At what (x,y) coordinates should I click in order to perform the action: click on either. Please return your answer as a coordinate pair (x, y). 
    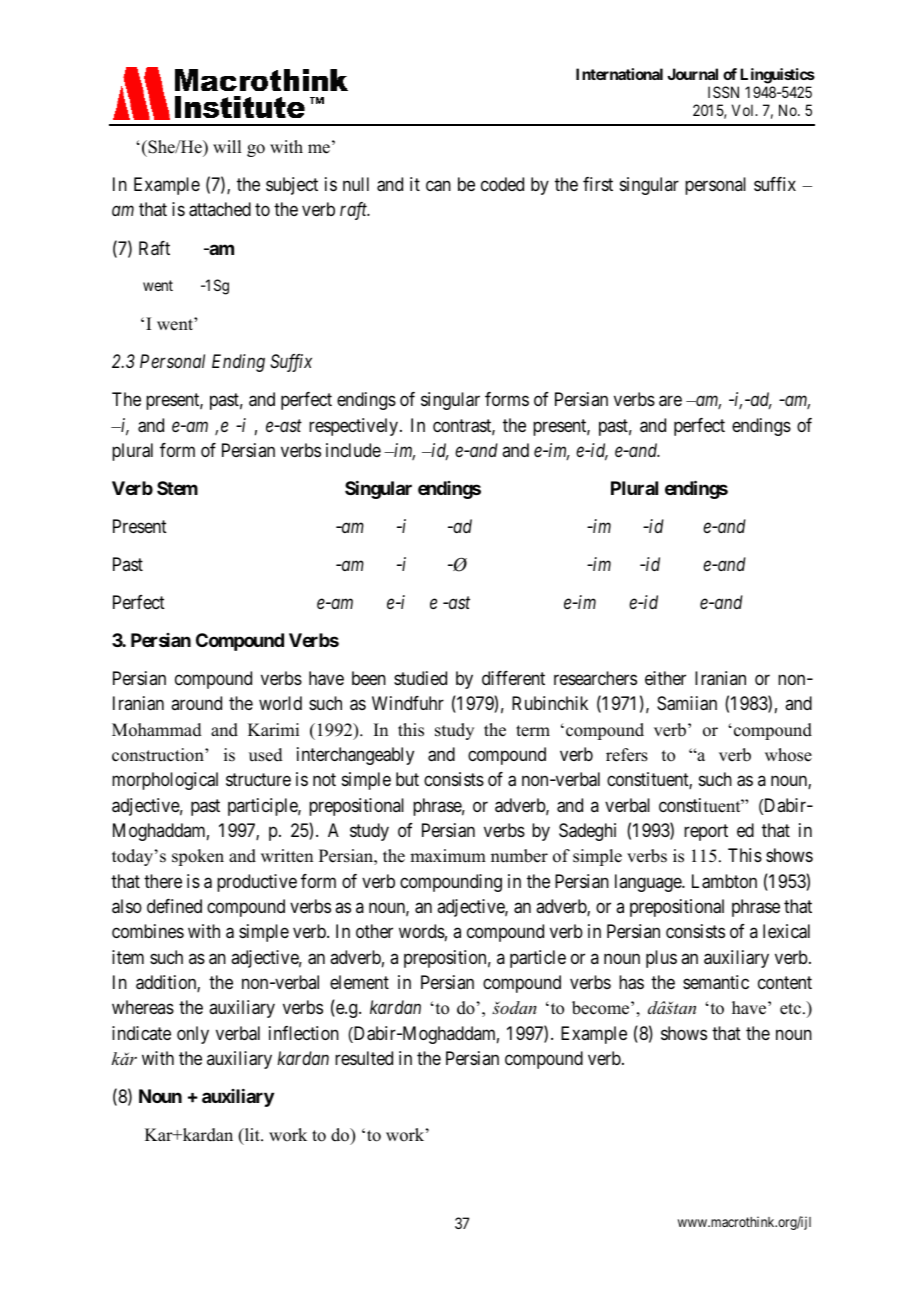
    Looking at the image, I should click on (665, 678).
